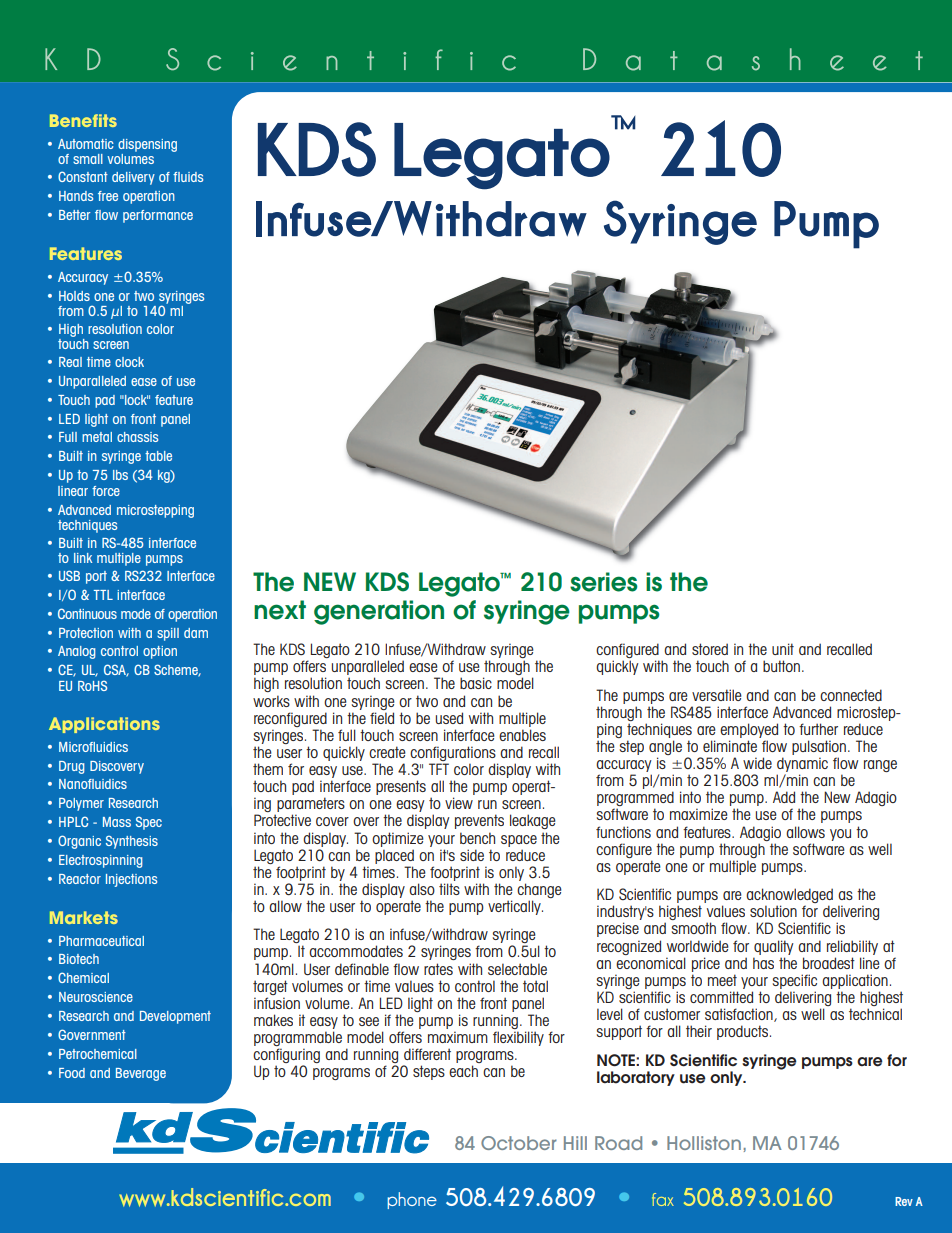 This document has height=1233, width=952. What do you see at coordinates (158, 216) in the document?
I see `performance` at bounding box center [158, 216].
